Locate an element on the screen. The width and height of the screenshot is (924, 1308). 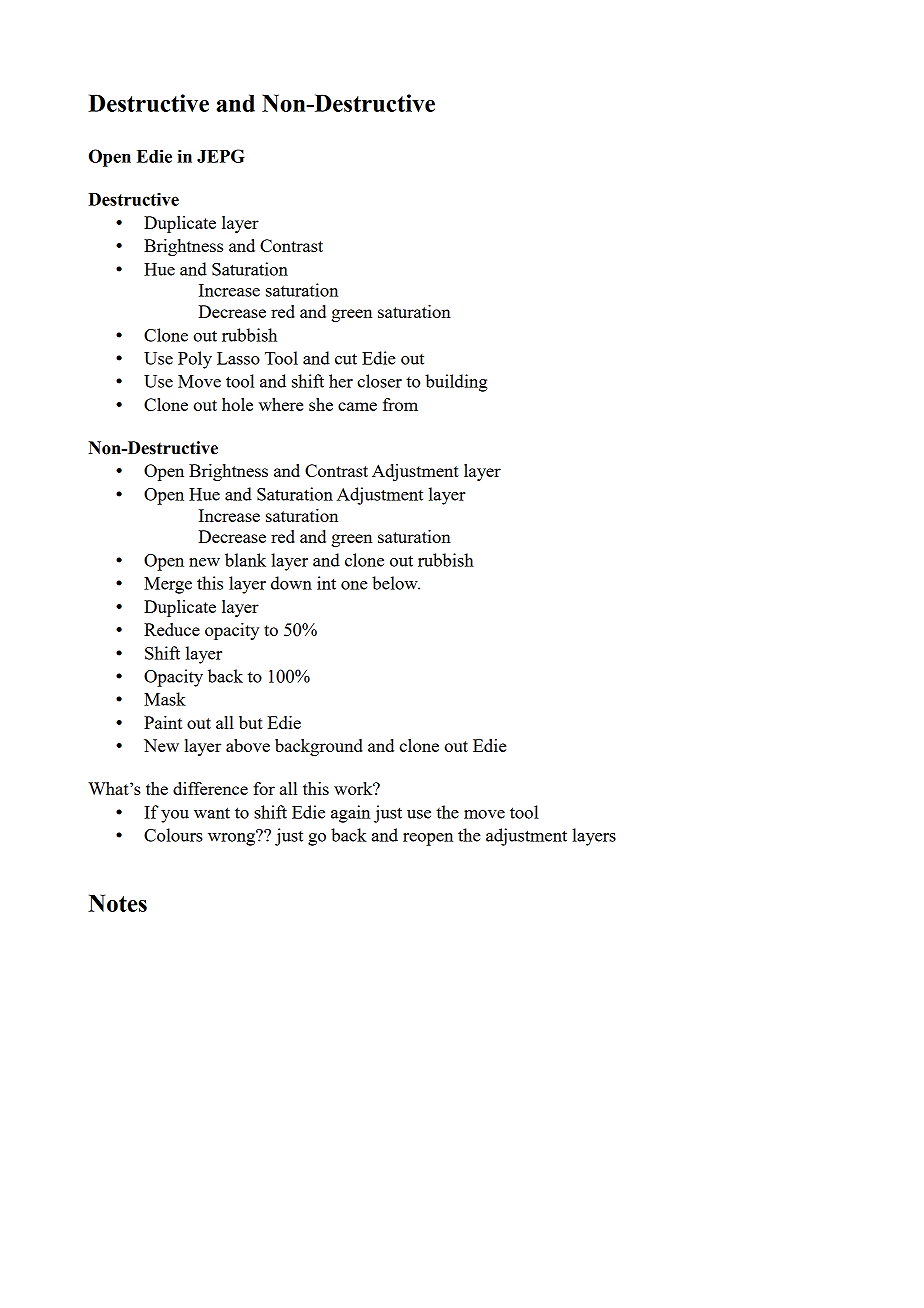
where is located at coordinates (281, 404).
